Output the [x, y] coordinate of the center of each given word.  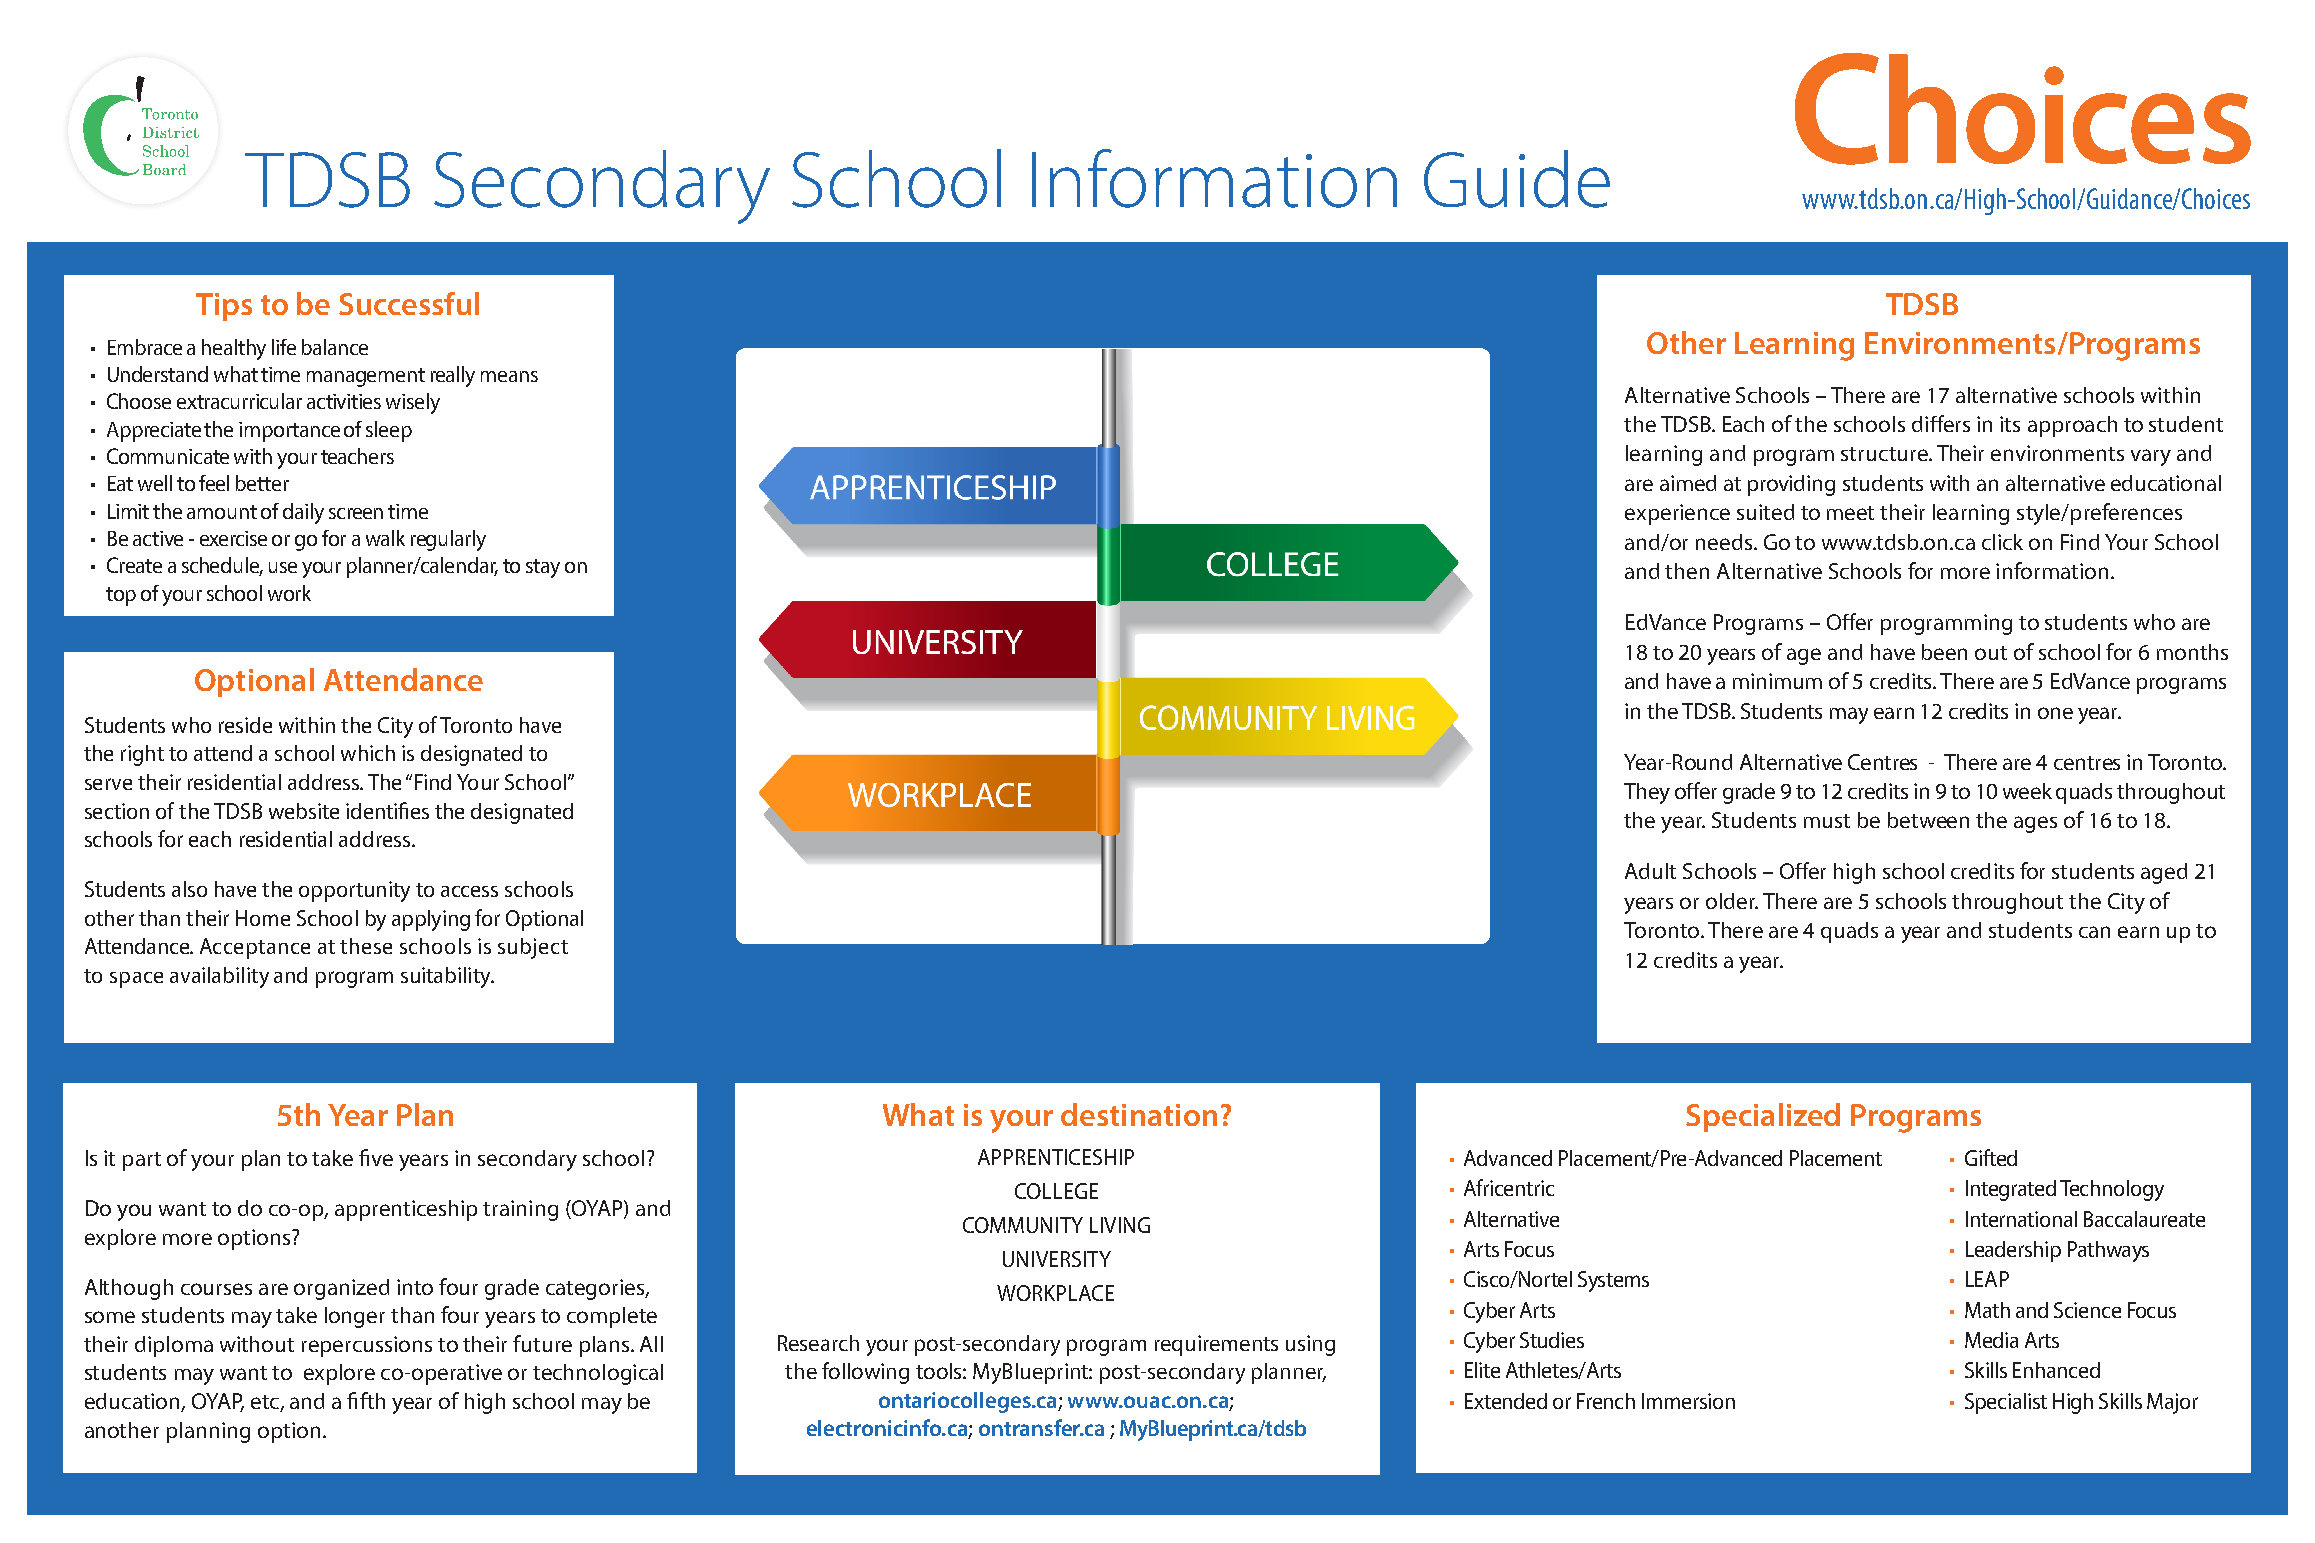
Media [1991, 1340]
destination [1139, 1114]
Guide [1517, 179]
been [1944, 652]
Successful [409, 303]
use [283, 567]
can [2094, 932]
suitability [447, 977]
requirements [1216, 1345]
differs [1941, 423]
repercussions [367, 1346]
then [1687, 571]
